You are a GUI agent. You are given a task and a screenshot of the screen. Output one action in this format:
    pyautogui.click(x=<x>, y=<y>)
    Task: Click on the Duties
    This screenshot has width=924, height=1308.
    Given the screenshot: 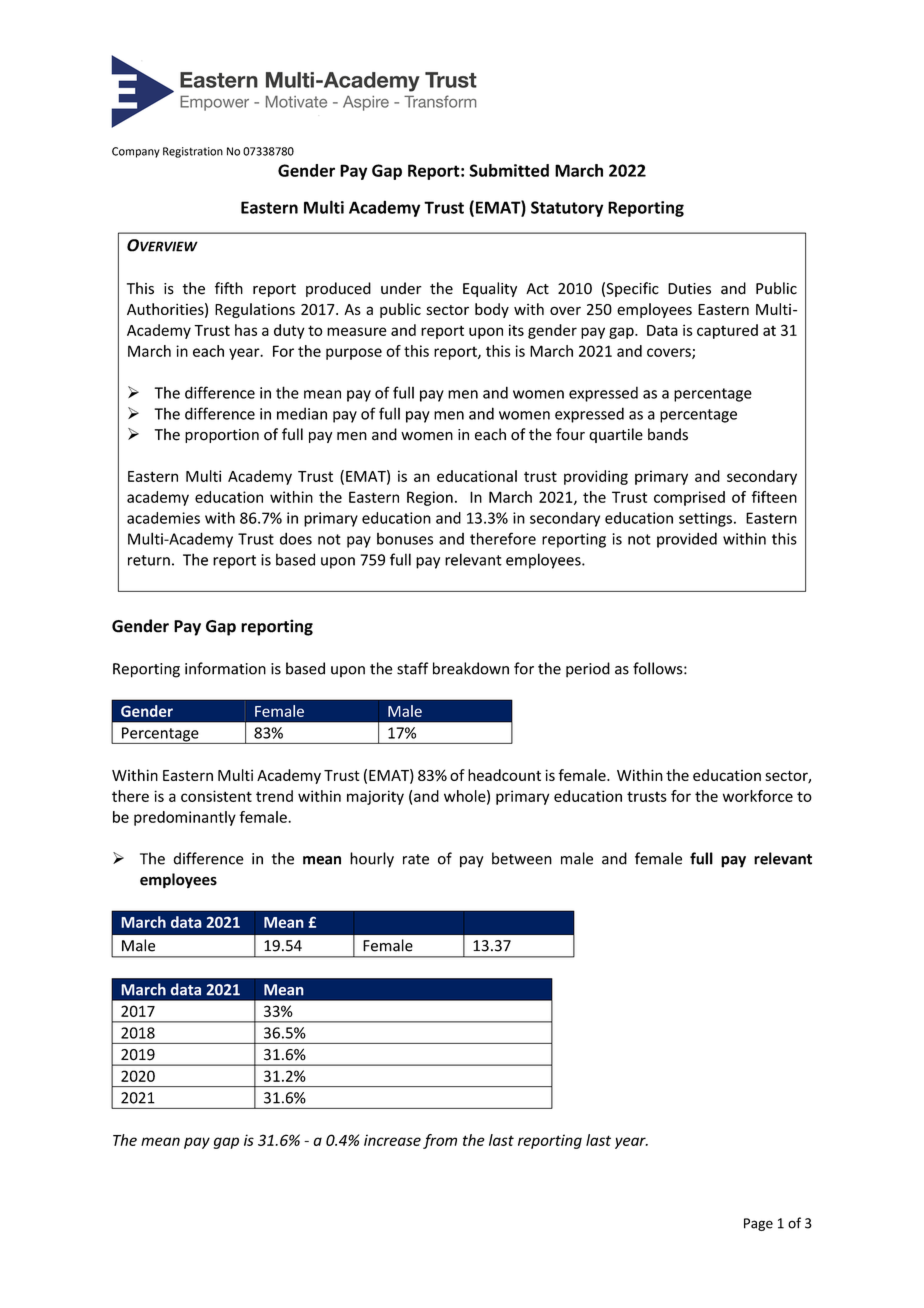 What is the action you would take?
    pyautogui.click(x=689, y=289)
